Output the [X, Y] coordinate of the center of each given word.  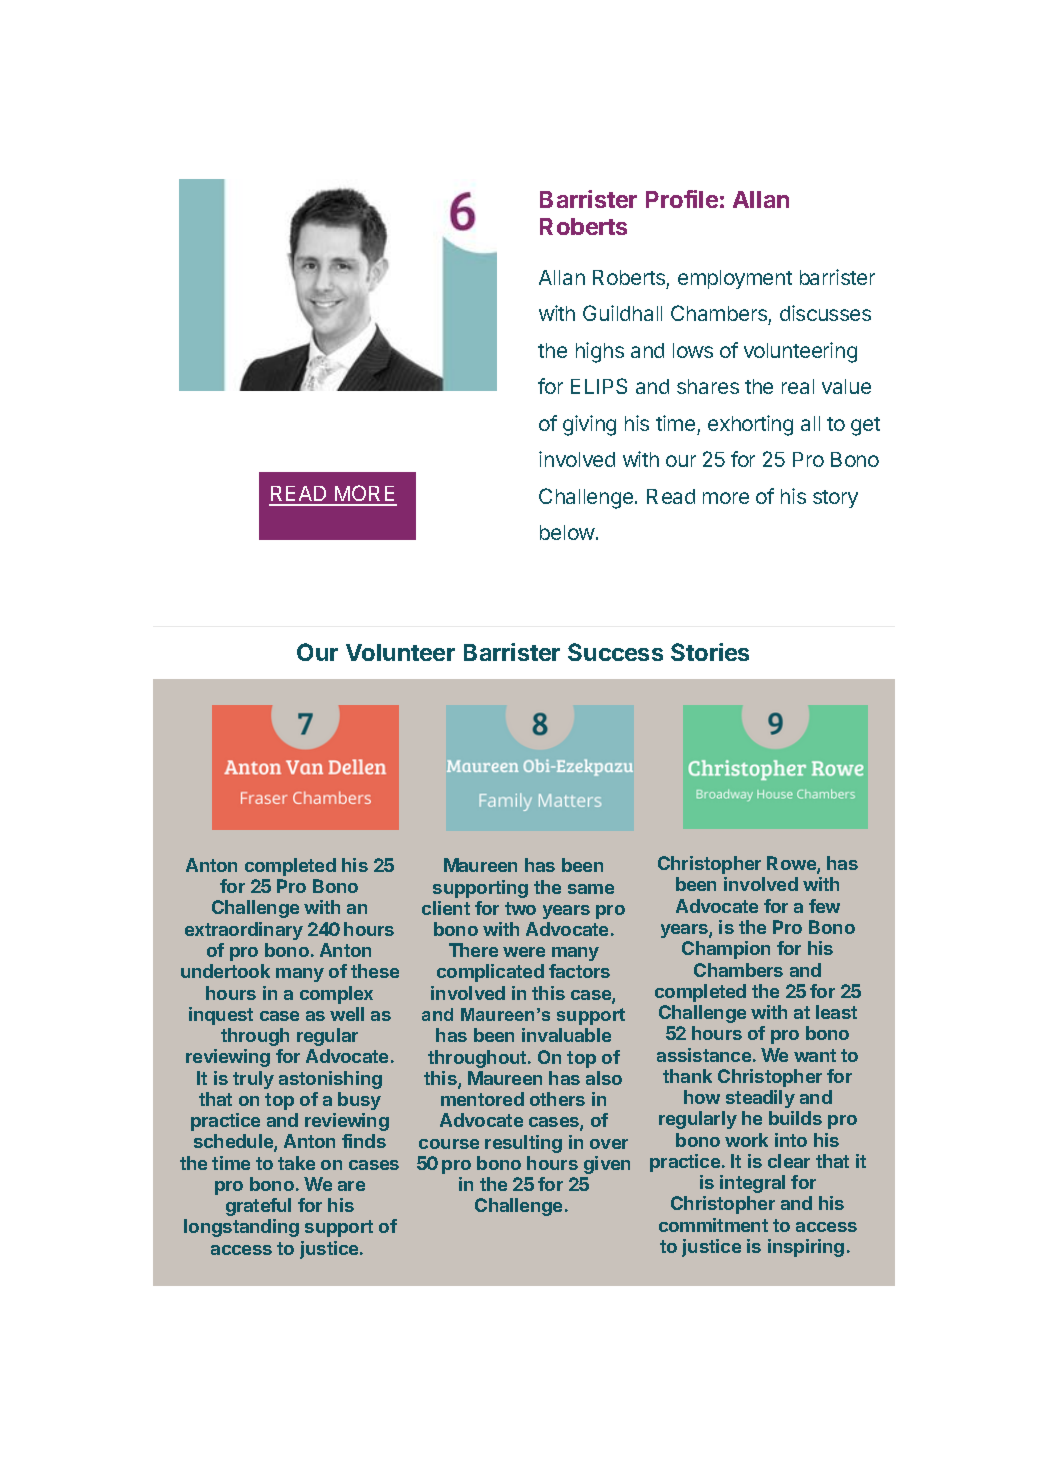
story [835, 499]
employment [735, 279]
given [607, 1165]
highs [600, 352]
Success [615, 652]
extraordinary [244, 931]
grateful [258, 1207]
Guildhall [622, 313]
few [824, 906]
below [567, 532]
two [520, 908]
